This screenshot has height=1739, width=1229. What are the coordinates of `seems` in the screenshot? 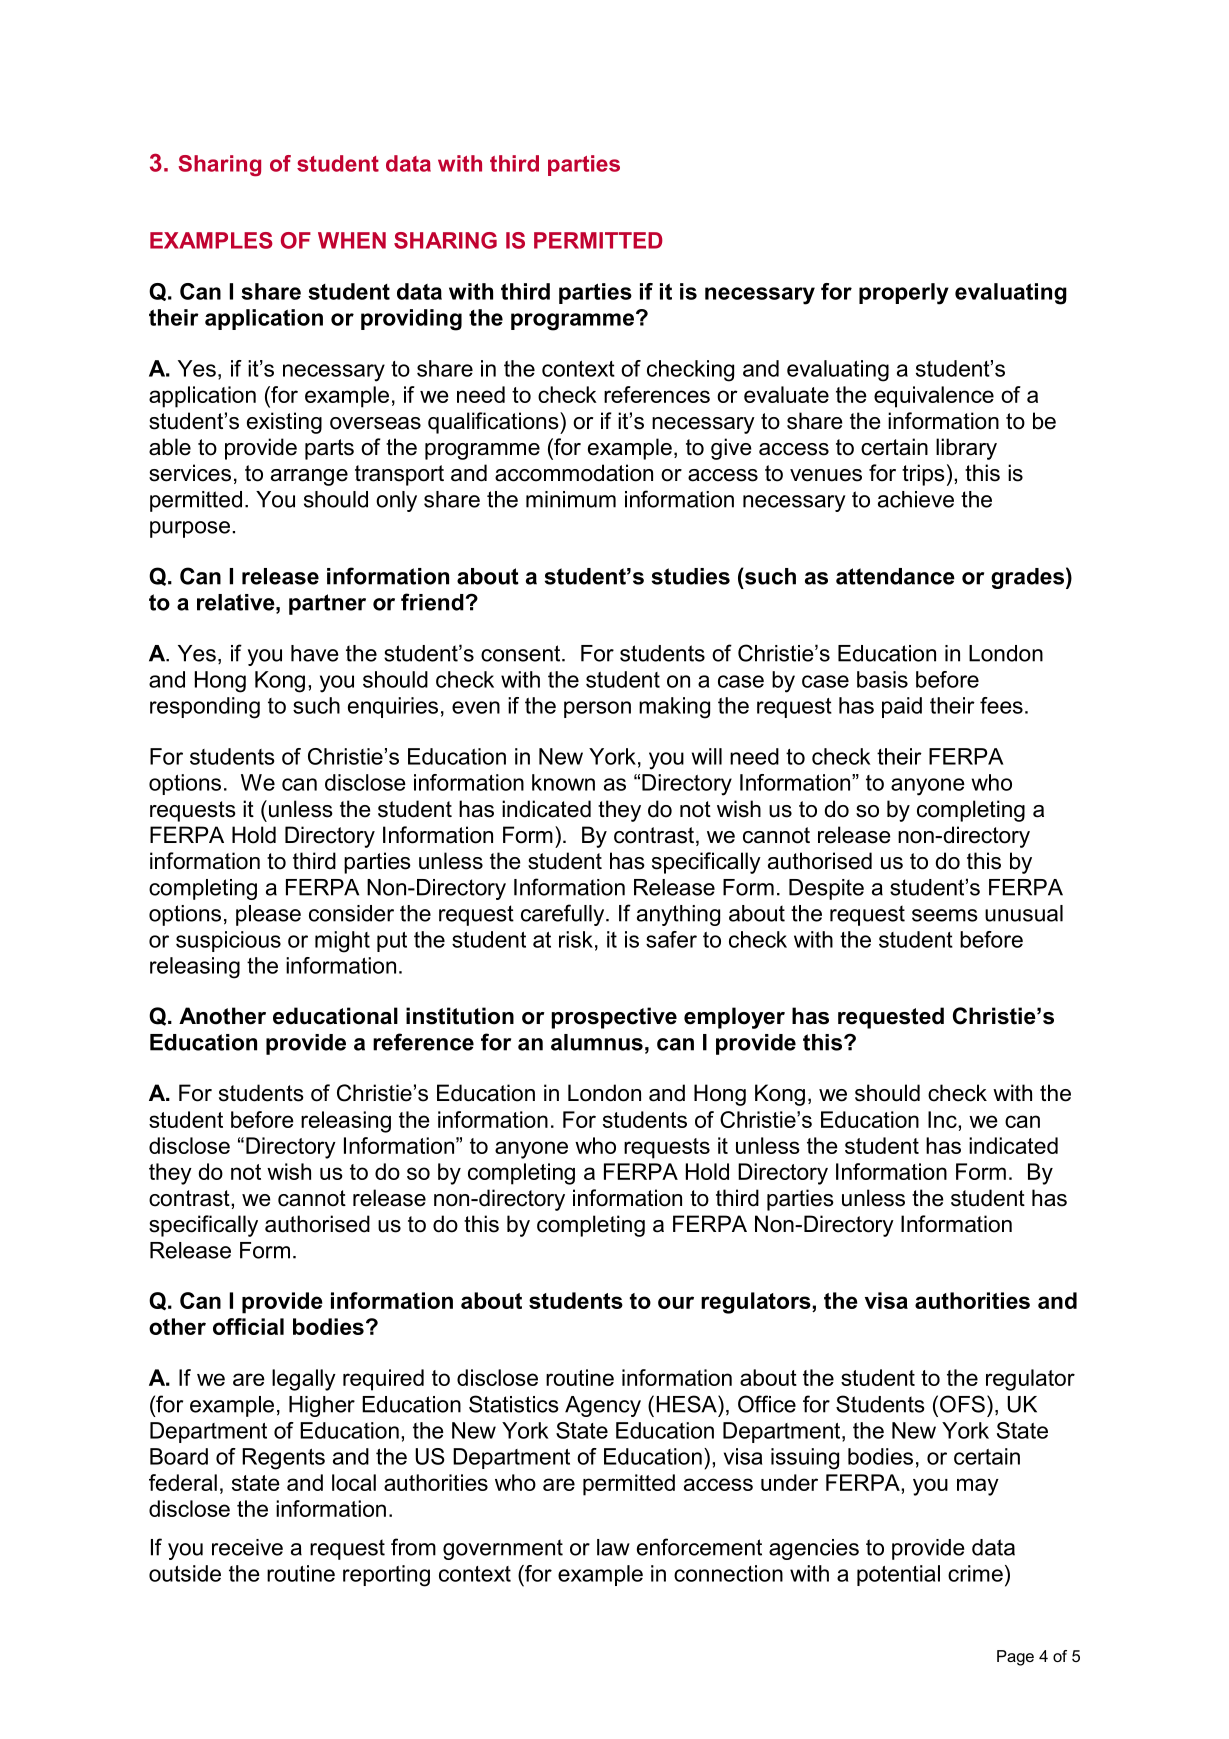 It's located at (945, 915).
